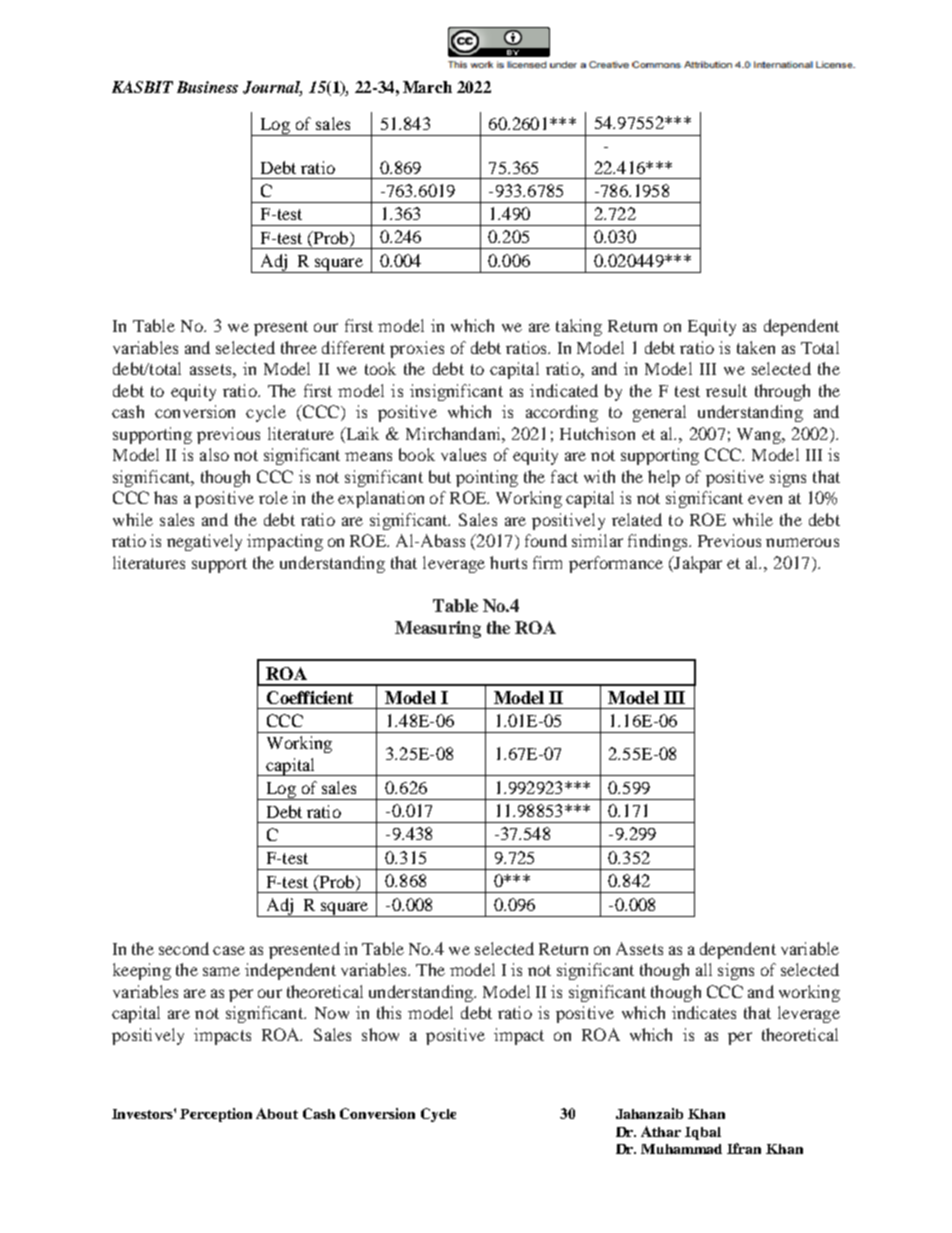 Image resolution: width=952 pixels, height=1233 pixels. I want to click on taken, so click(756, 347).
